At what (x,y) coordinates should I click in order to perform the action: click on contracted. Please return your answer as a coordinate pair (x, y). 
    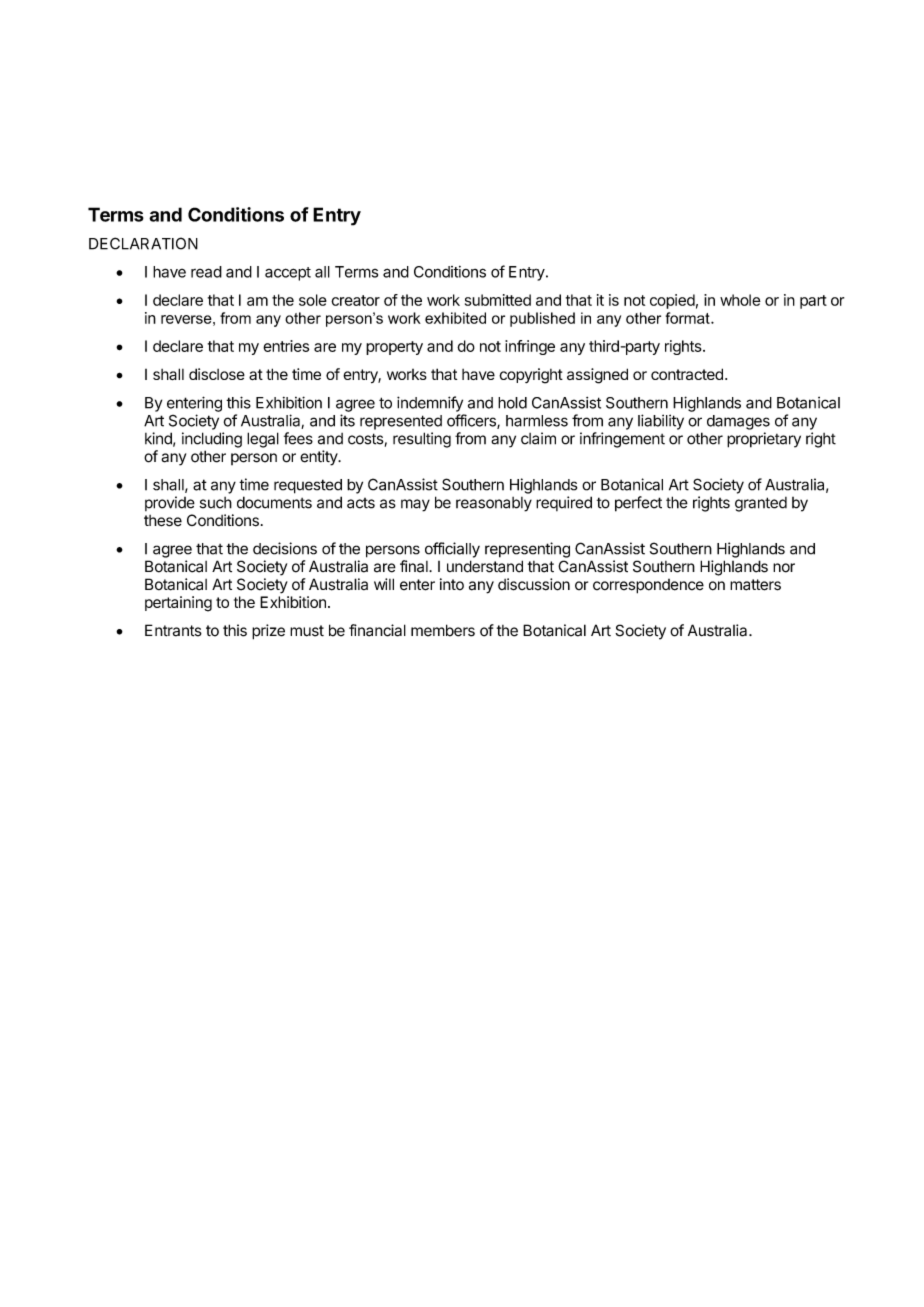
    Looking at the image, I should click on (687, 374).
